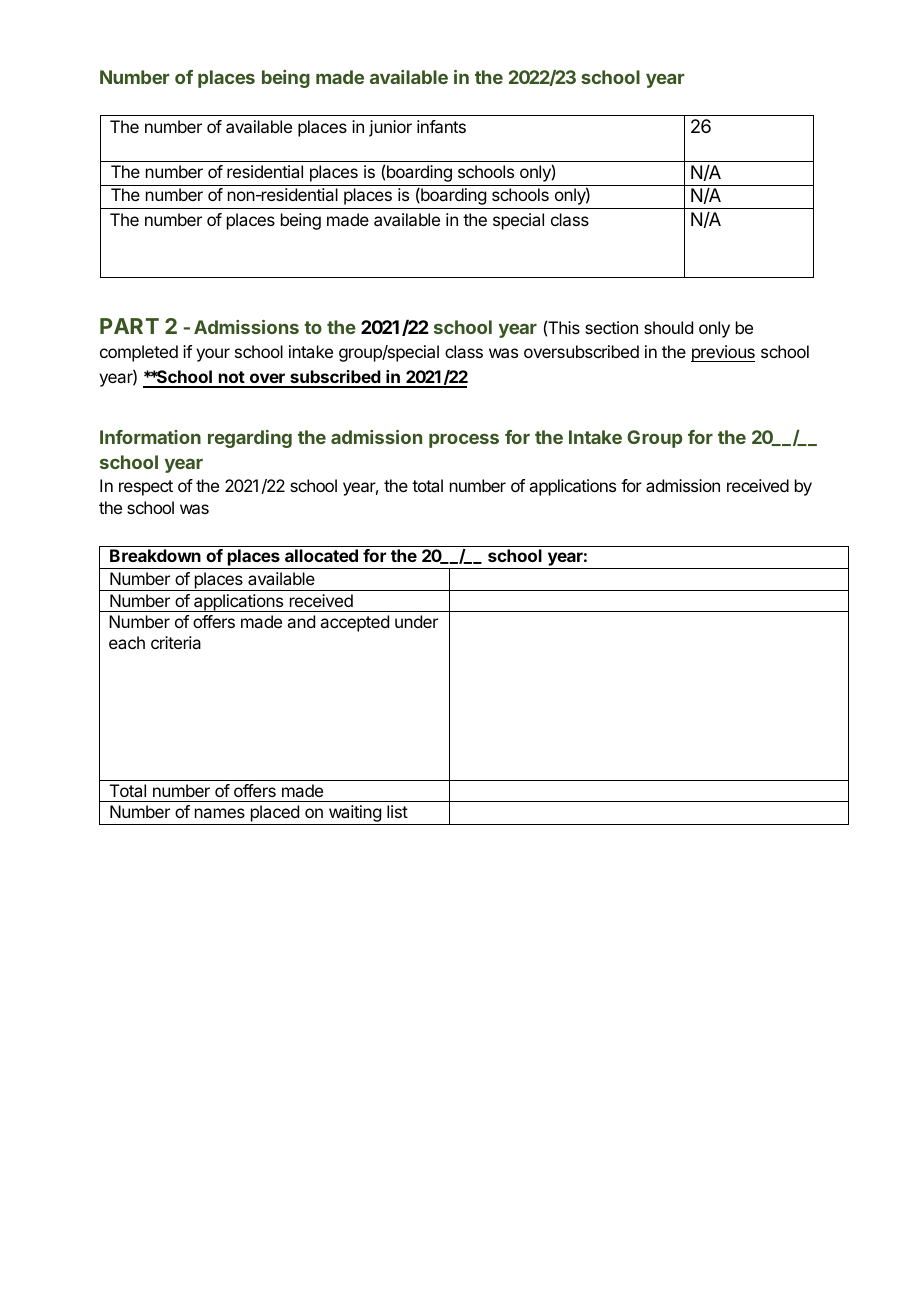 This screenshot has height=1308, width=924. Describe the element at coordinates (220, 813) in the screenshot. I see `names` at that location.
